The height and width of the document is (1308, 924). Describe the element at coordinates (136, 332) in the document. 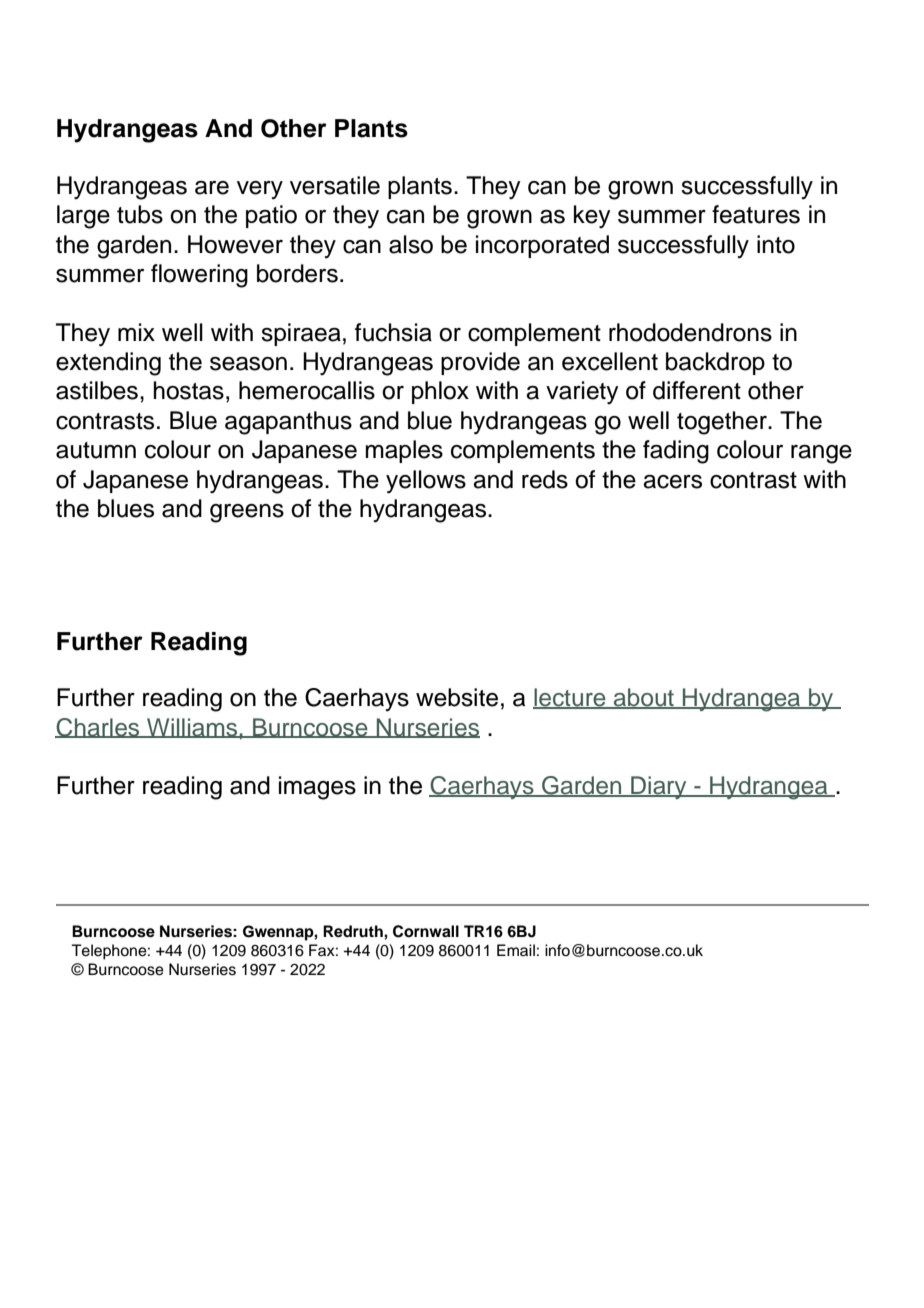

I see `mix` at that location.
